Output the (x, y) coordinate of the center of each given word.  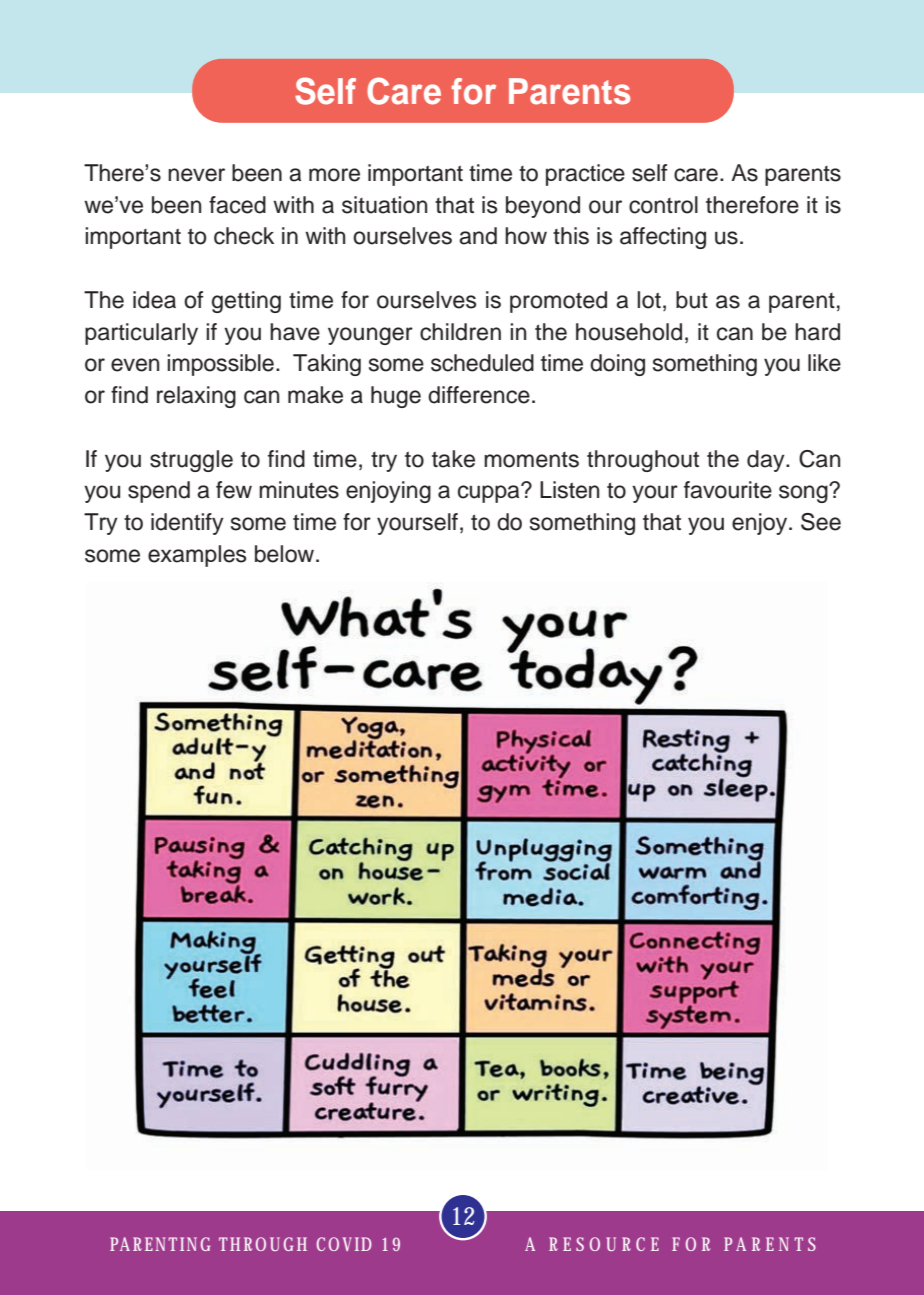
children (460, 332)
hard (817, 332)
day (767, 461)
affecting (663, 238)
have (295, 332)
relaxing (196, 397)
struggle (191, 461)
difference (479, 395)
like (824, 363)
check (244, 236)
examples (197, 556)
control (663, 205)
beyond (543, 207)
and (478, 236)
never (196, 175)
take (453, 459)
